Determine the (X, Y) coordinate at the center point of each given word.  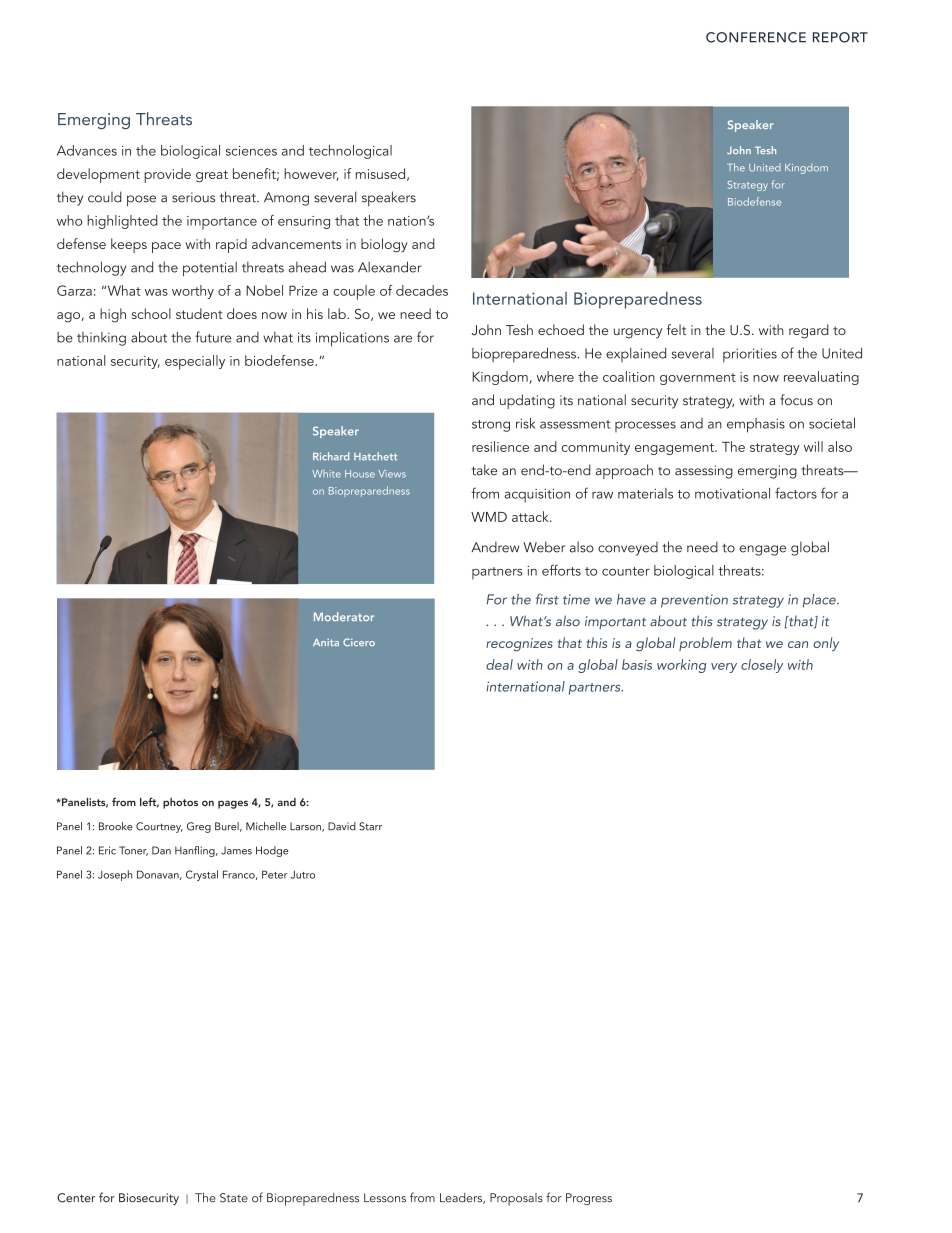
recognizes (519, 645)
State (234, 1198)
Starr (370, 826)
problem (705, 644)
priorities (750, 355)
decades (422, 290)
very (724, 668)
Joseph (115, 875)
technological (350, 152)
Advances (87, 150)
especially (195, 362)
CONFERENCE (756, 37)
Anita (326, 642)
